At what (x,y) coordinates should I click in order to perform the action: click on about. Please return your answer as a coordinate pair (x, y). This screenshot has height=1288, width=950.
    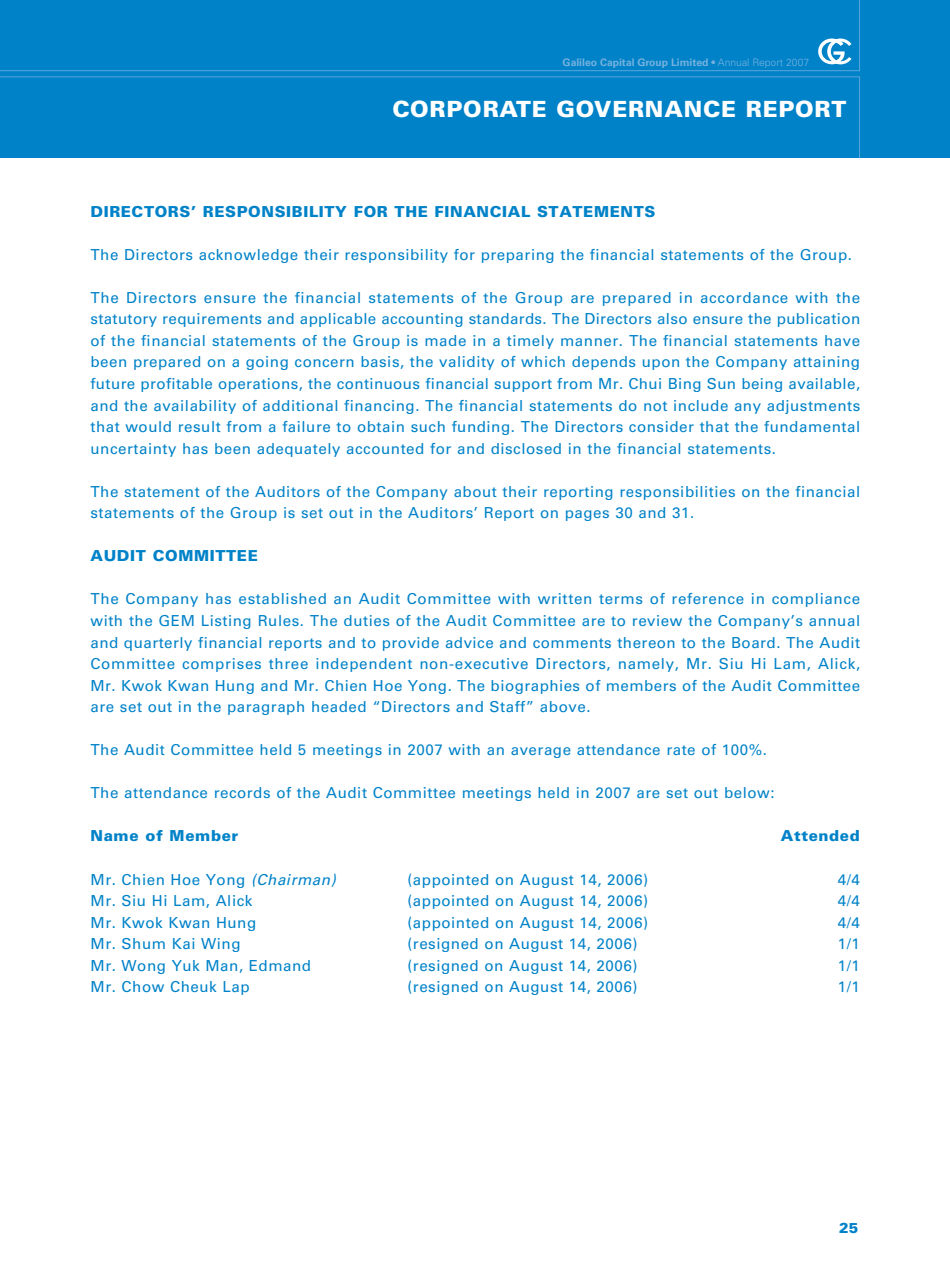
    Looking at the image, I should click on (475, 491).
